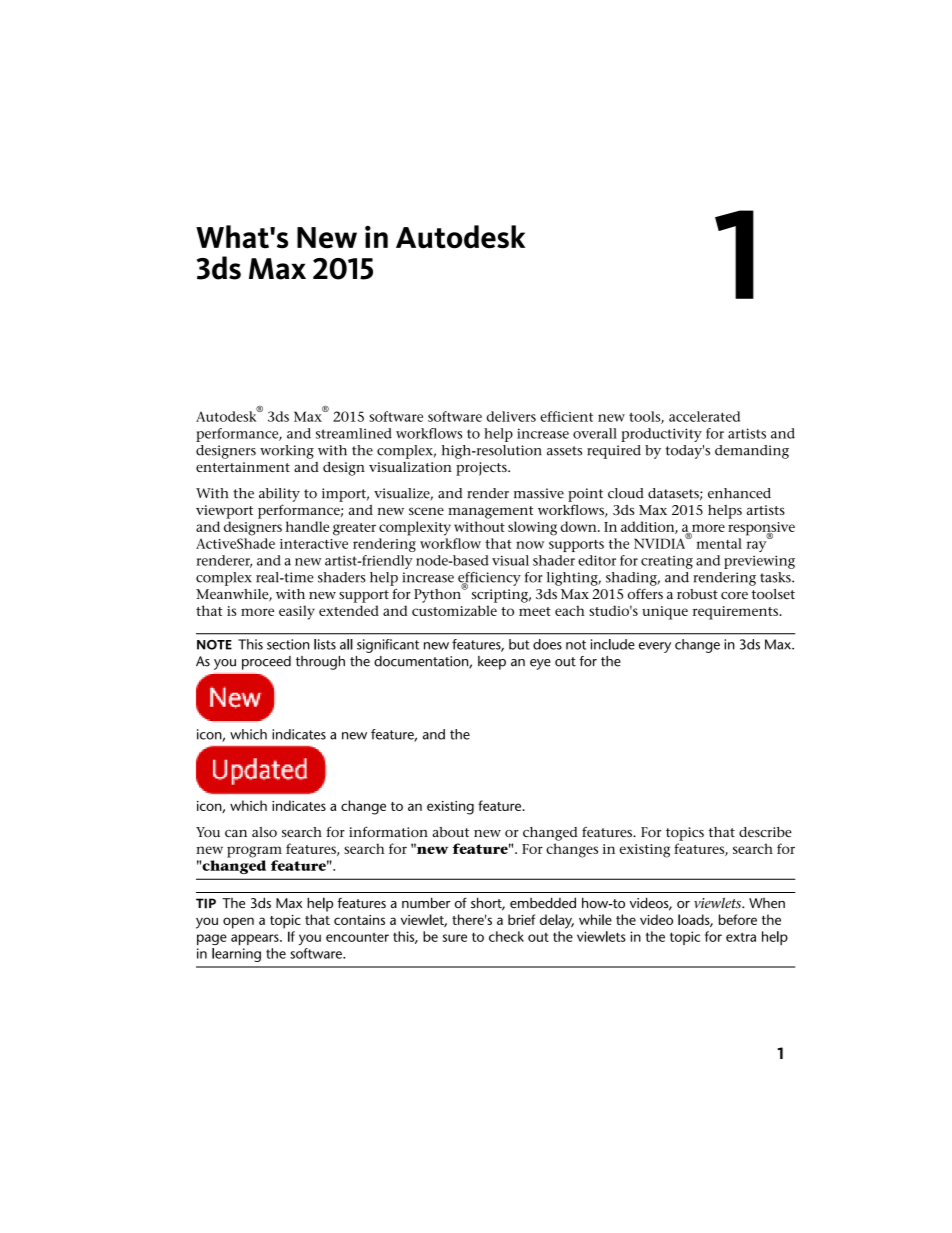  What do you see at coordinates (697, 594) in the screenshot?
I see `robust` at bounding box center [697, 594].
